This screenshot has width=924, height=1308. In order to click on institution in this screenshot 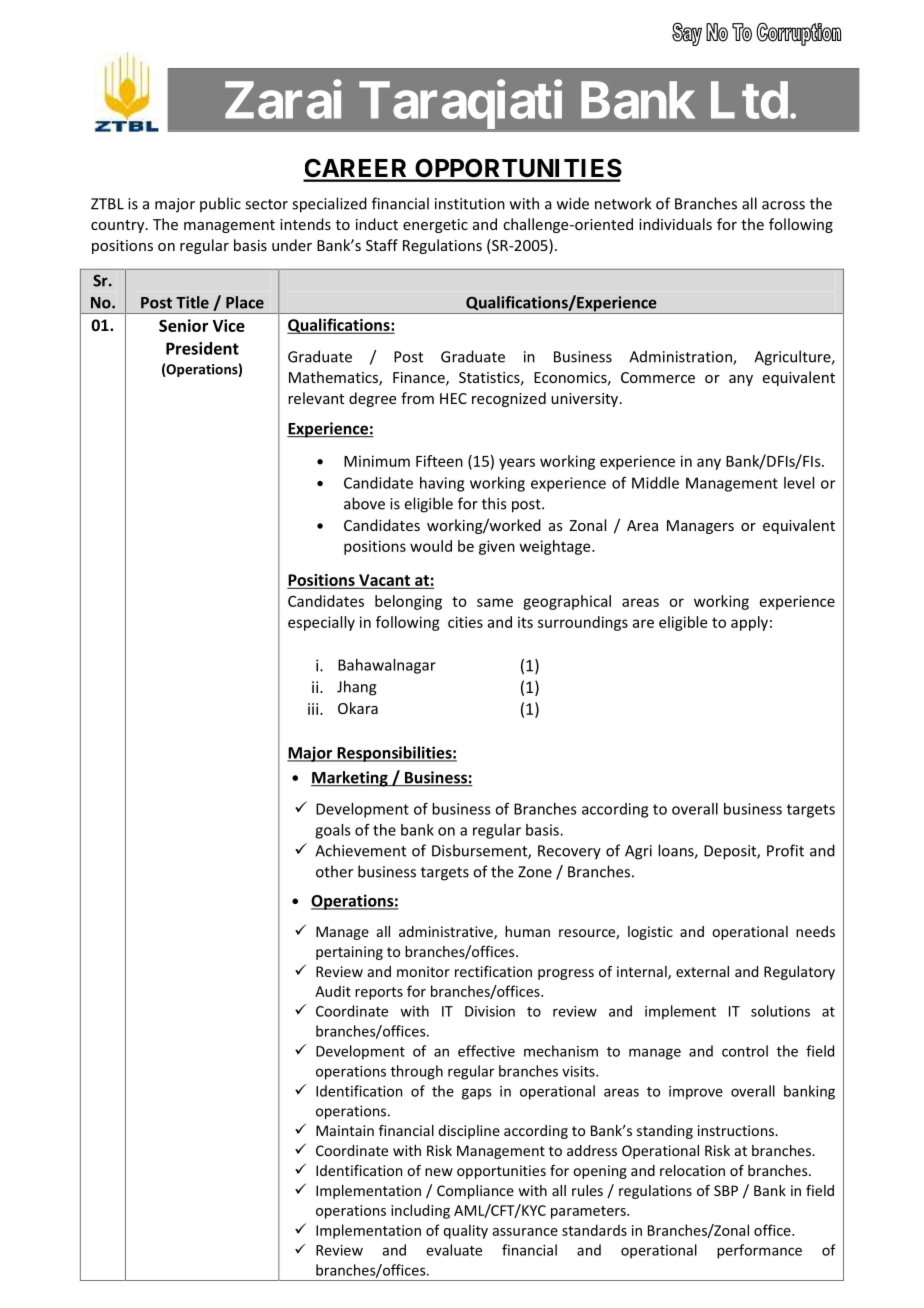, I will do `click(470, 204)`.
